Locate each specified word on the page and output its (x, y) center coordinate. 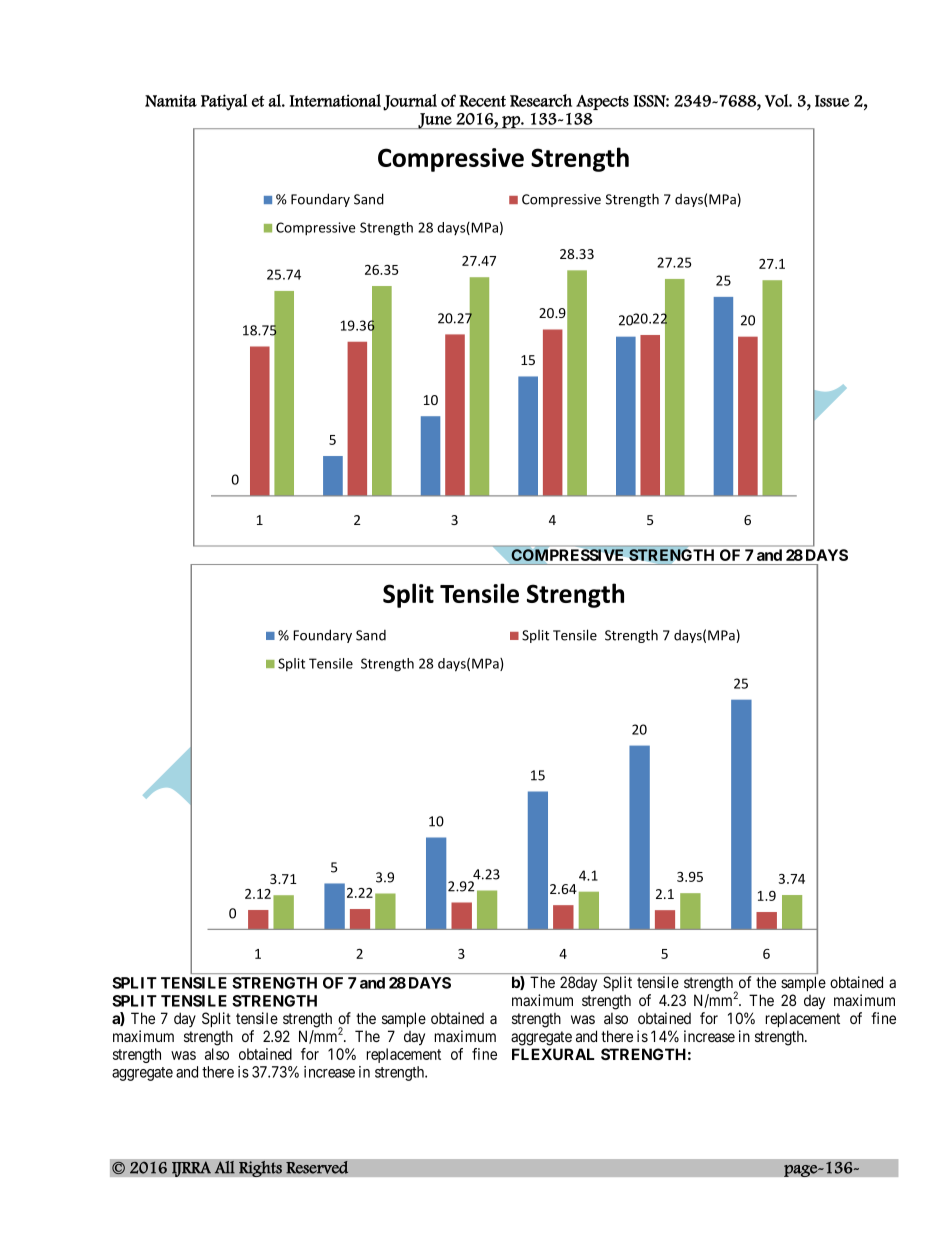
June (435, 121)
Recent (482, 101)
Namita (171, 100)
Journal (410, 102)
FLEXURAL (553, 1054)
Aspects (602, 102)
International (335, 100)
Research (541, 100)
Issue (832, 101)
